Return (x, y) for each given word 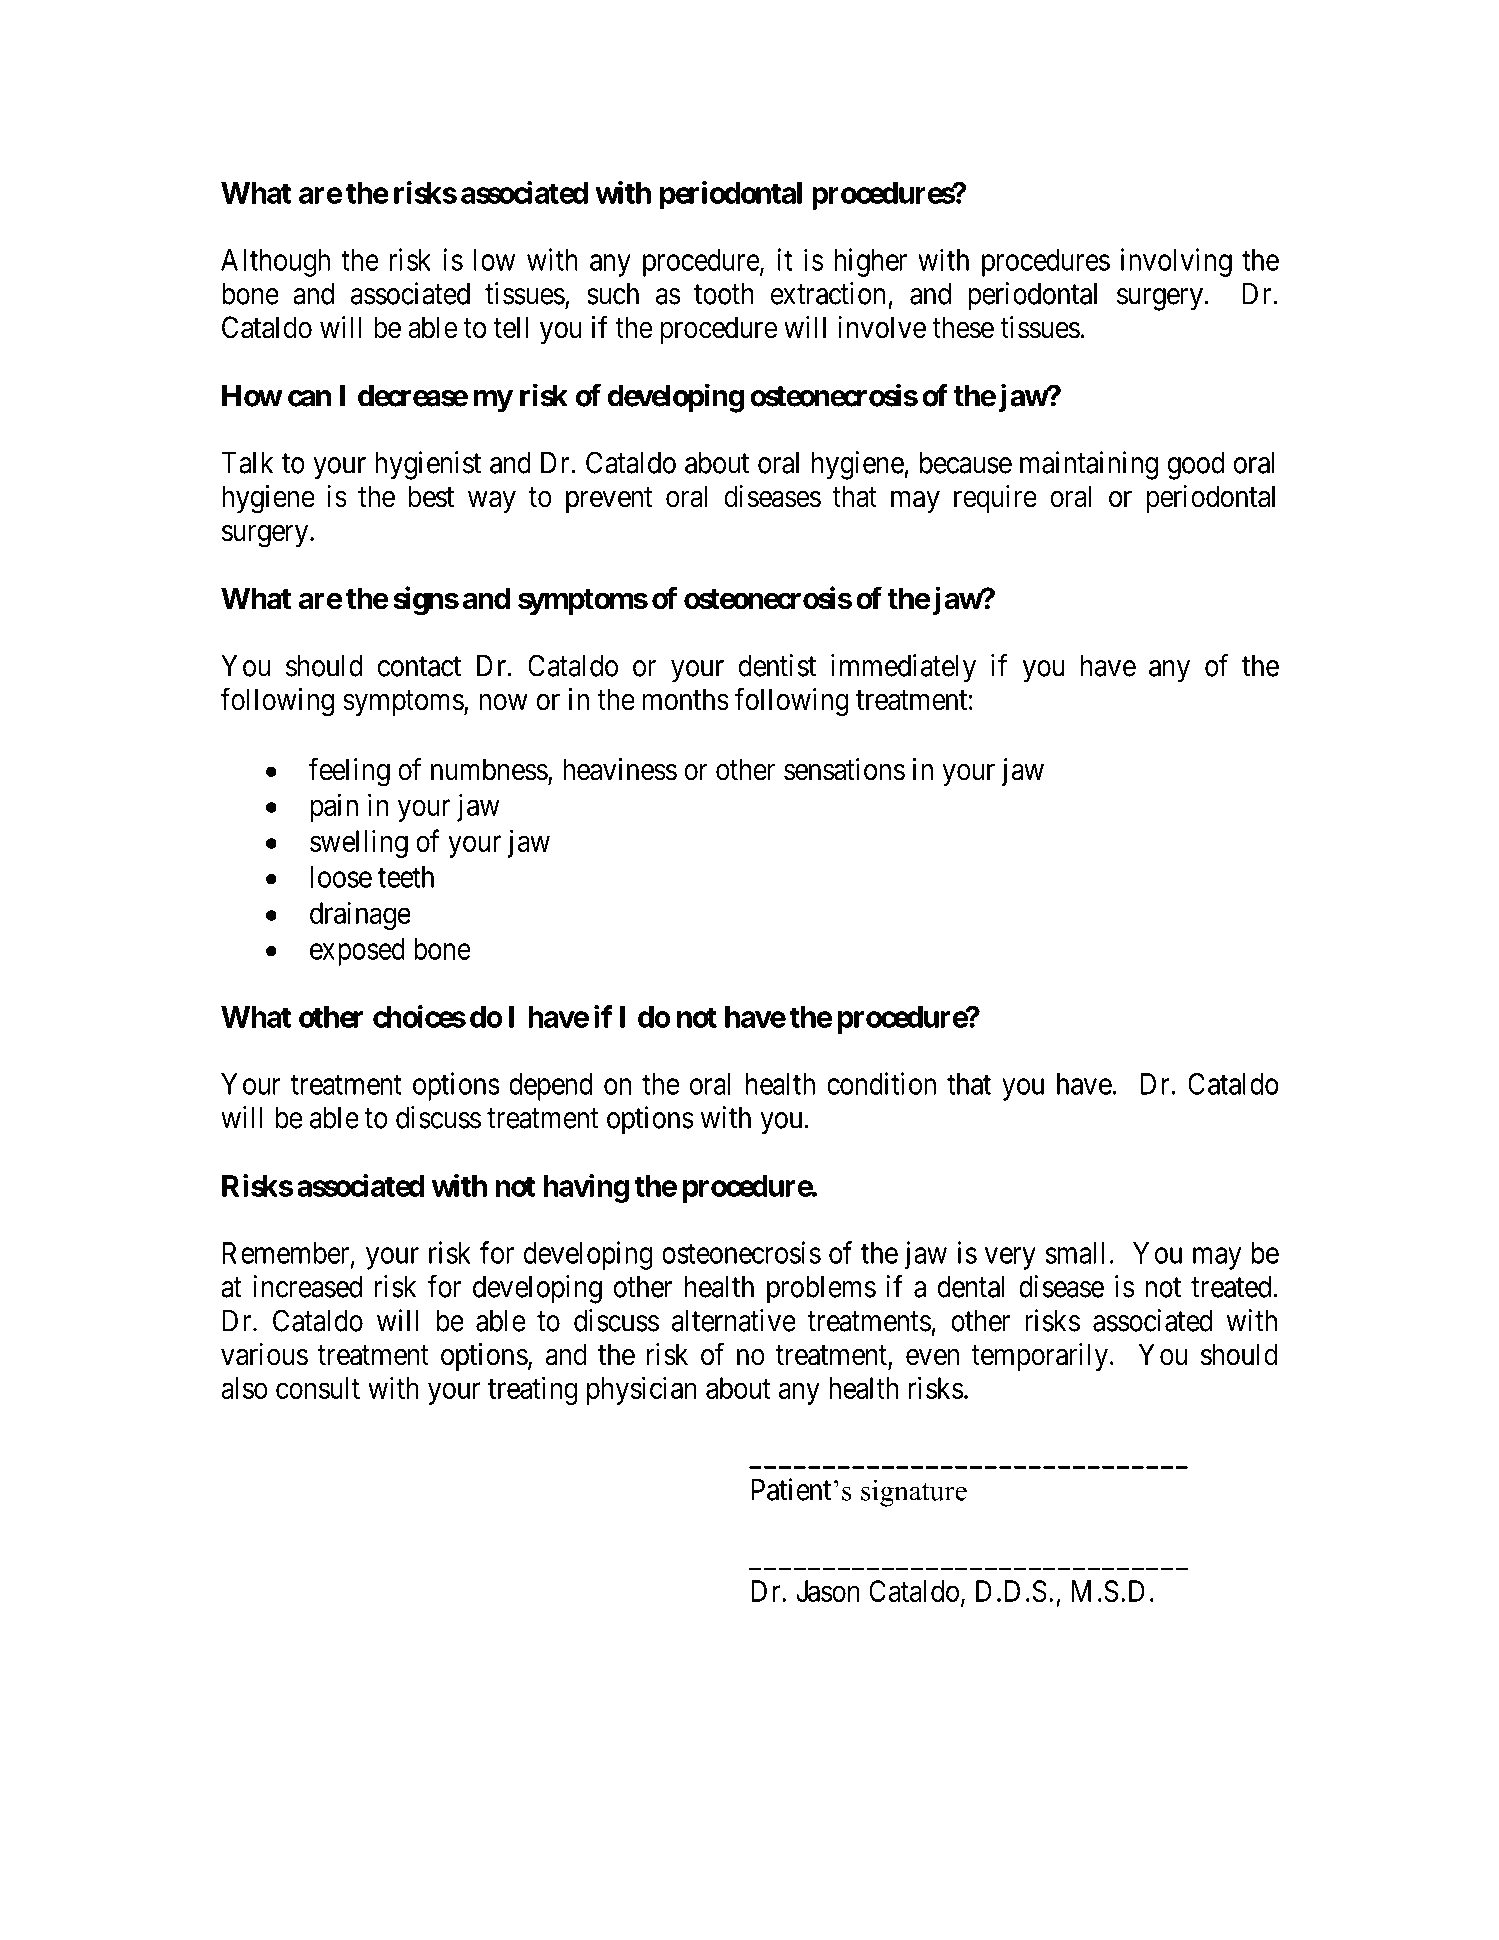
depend (551, 1087)
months (685, 699)
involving (1176, 262)
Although (275, 263)
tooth (724, 294)
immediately (903, 668)
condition (881, 1083)
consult (318, 1388)
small (1075, 1253)
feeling (349, 772)
